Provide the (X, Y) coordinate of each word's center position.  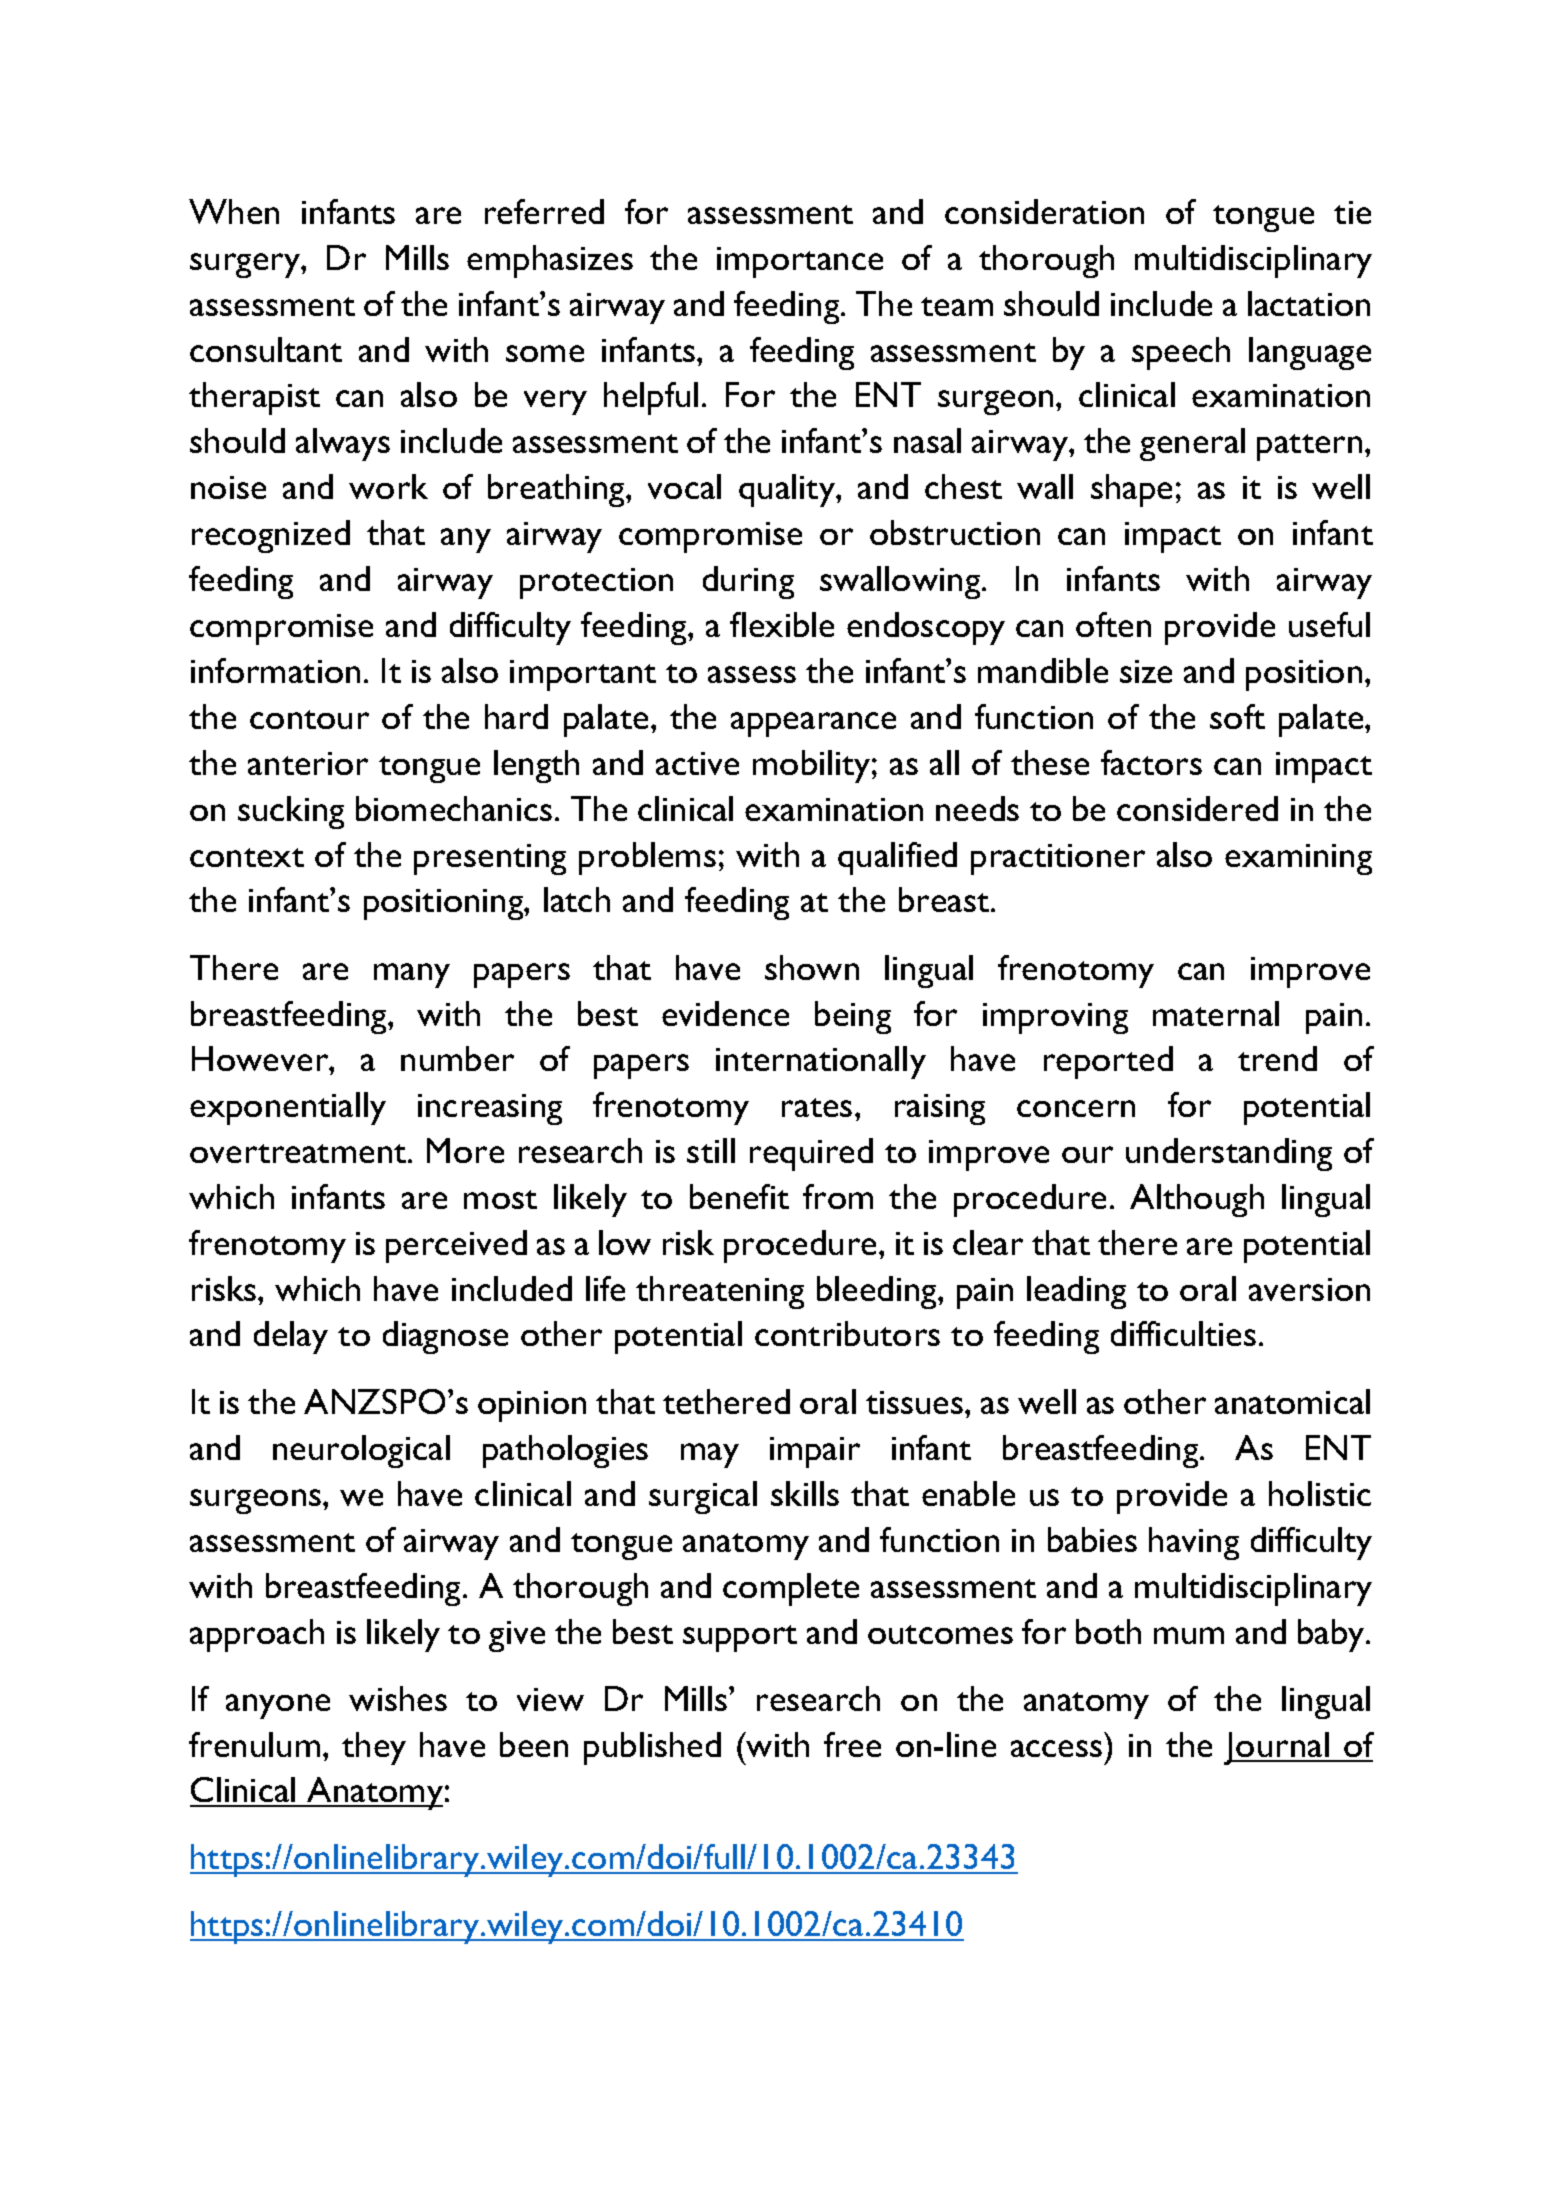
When (234, 211)
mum (1189, 1635)
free (852, 1744)
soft (1237, 716)
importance (800, 262)
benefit (739, 1196)
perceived (456, 1246)
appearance (813, 724)
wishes (398, 1698)
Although (1197, 1200)
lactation (1309, 303)
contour (309, 719)
